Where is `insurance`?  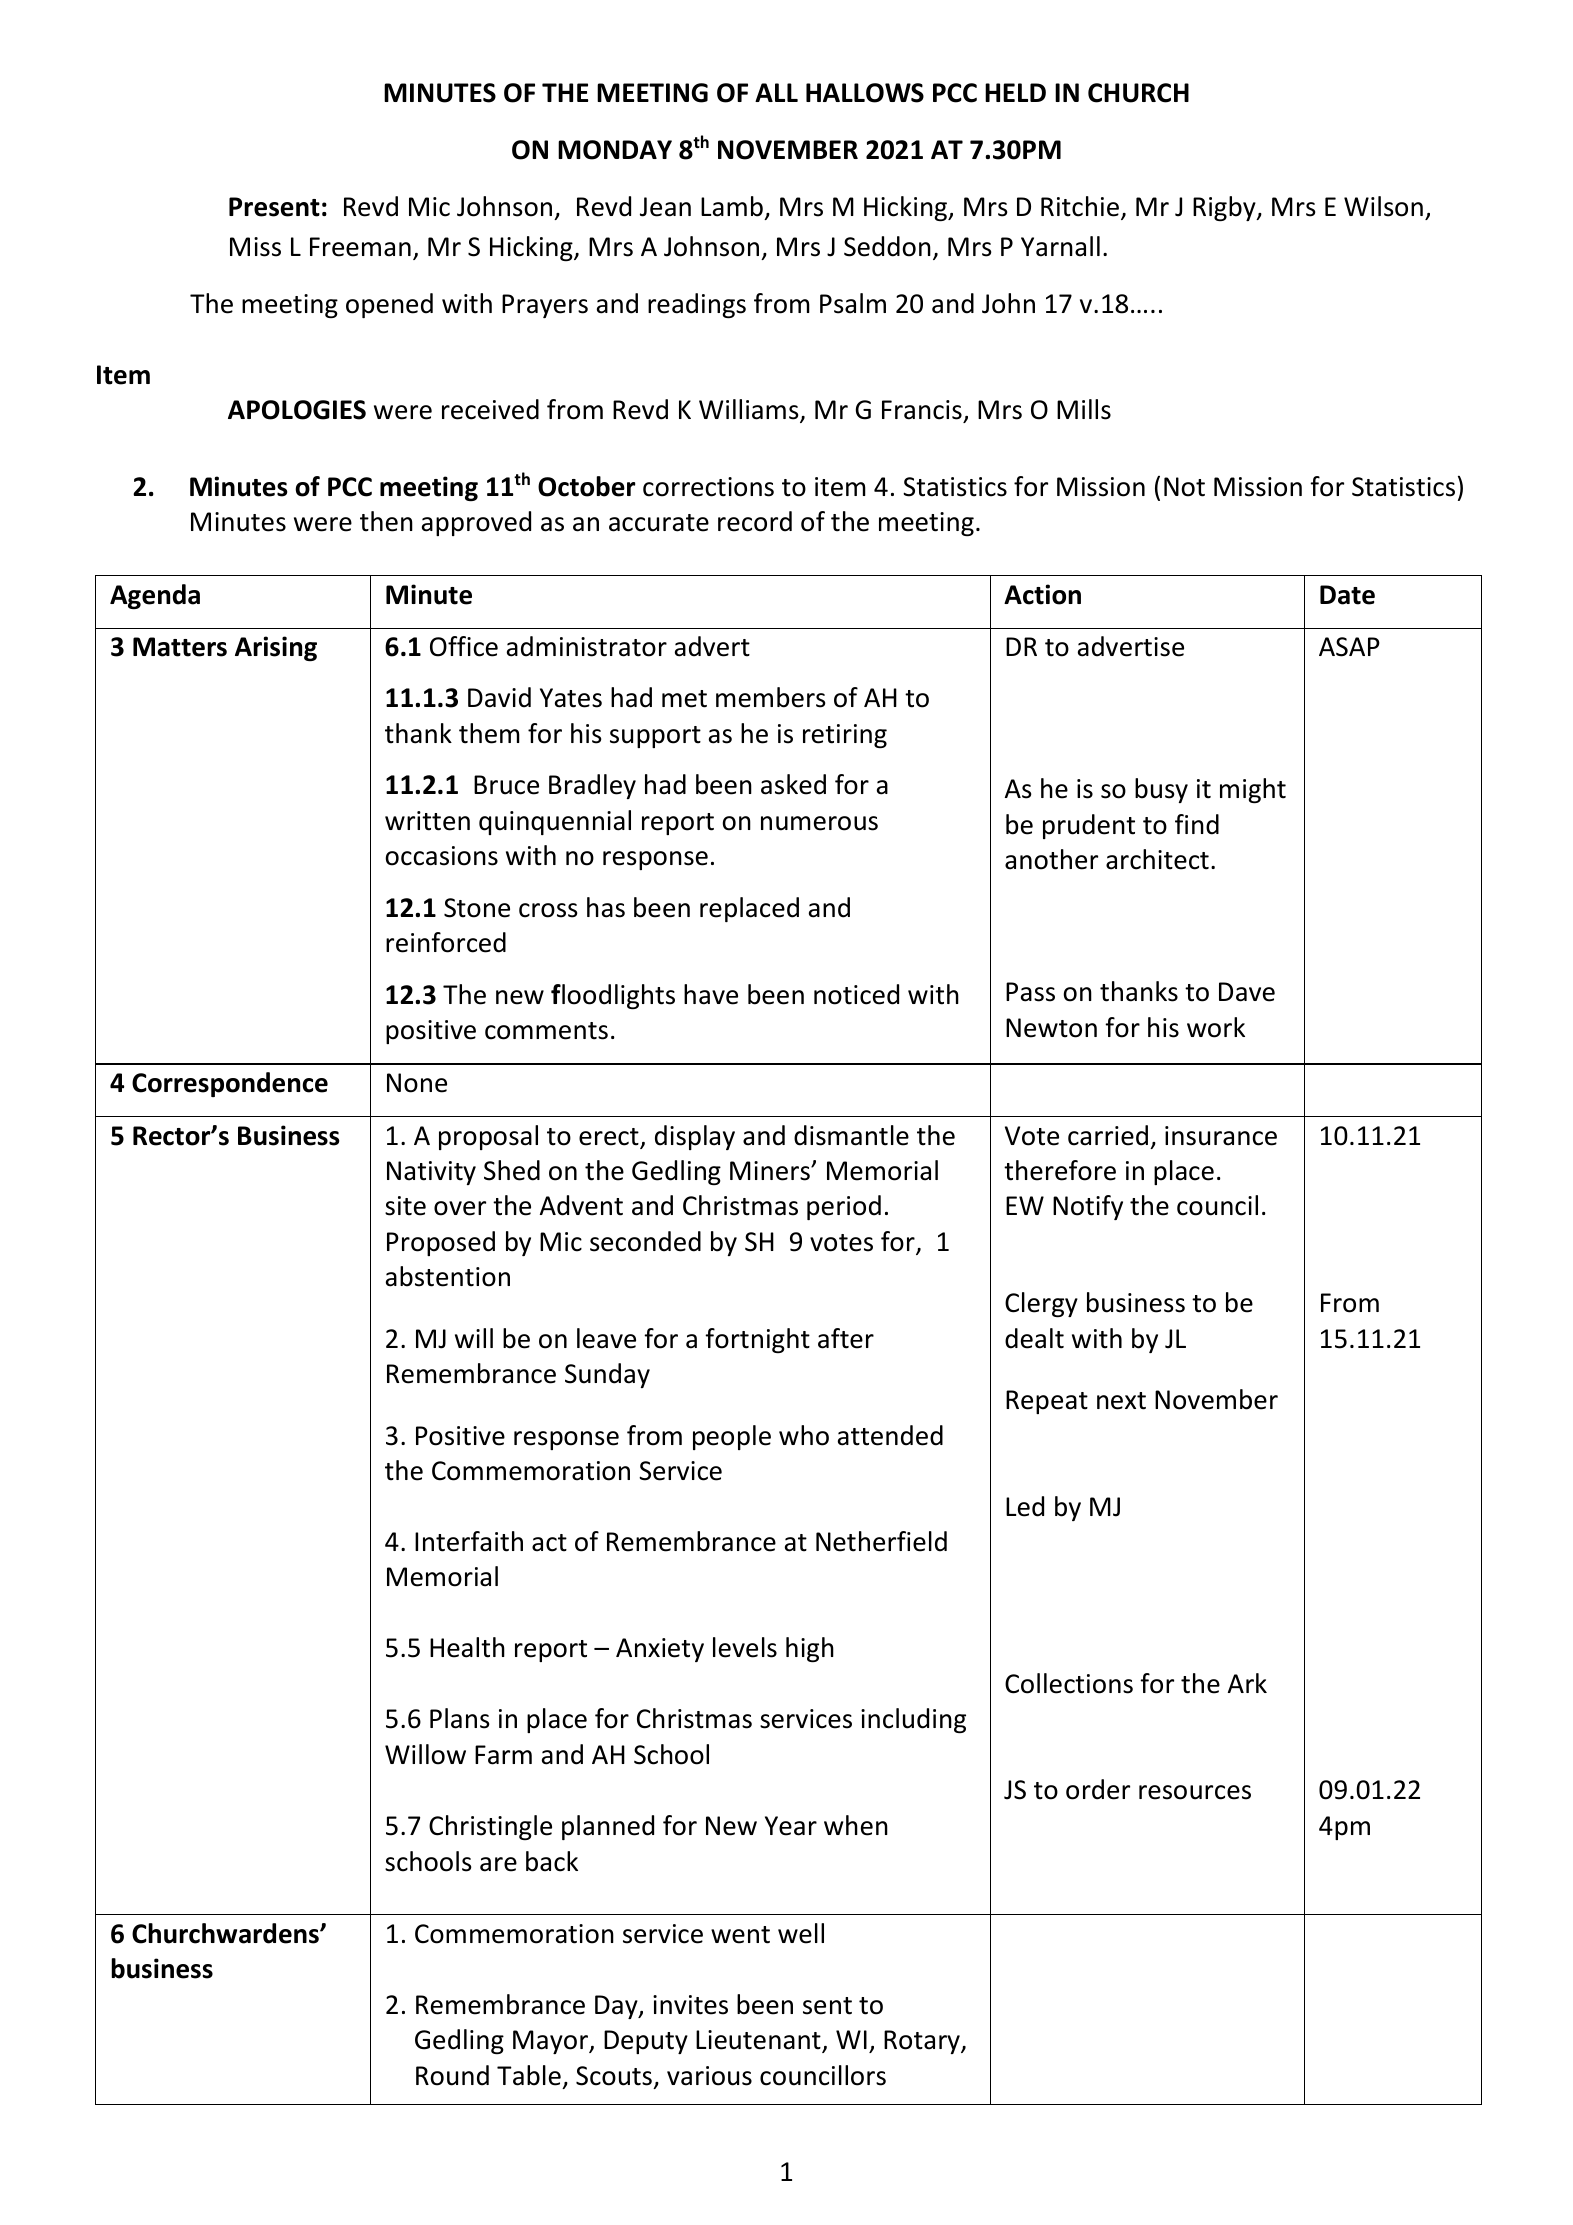
insurance is located at coordinates (1221, 1136).
